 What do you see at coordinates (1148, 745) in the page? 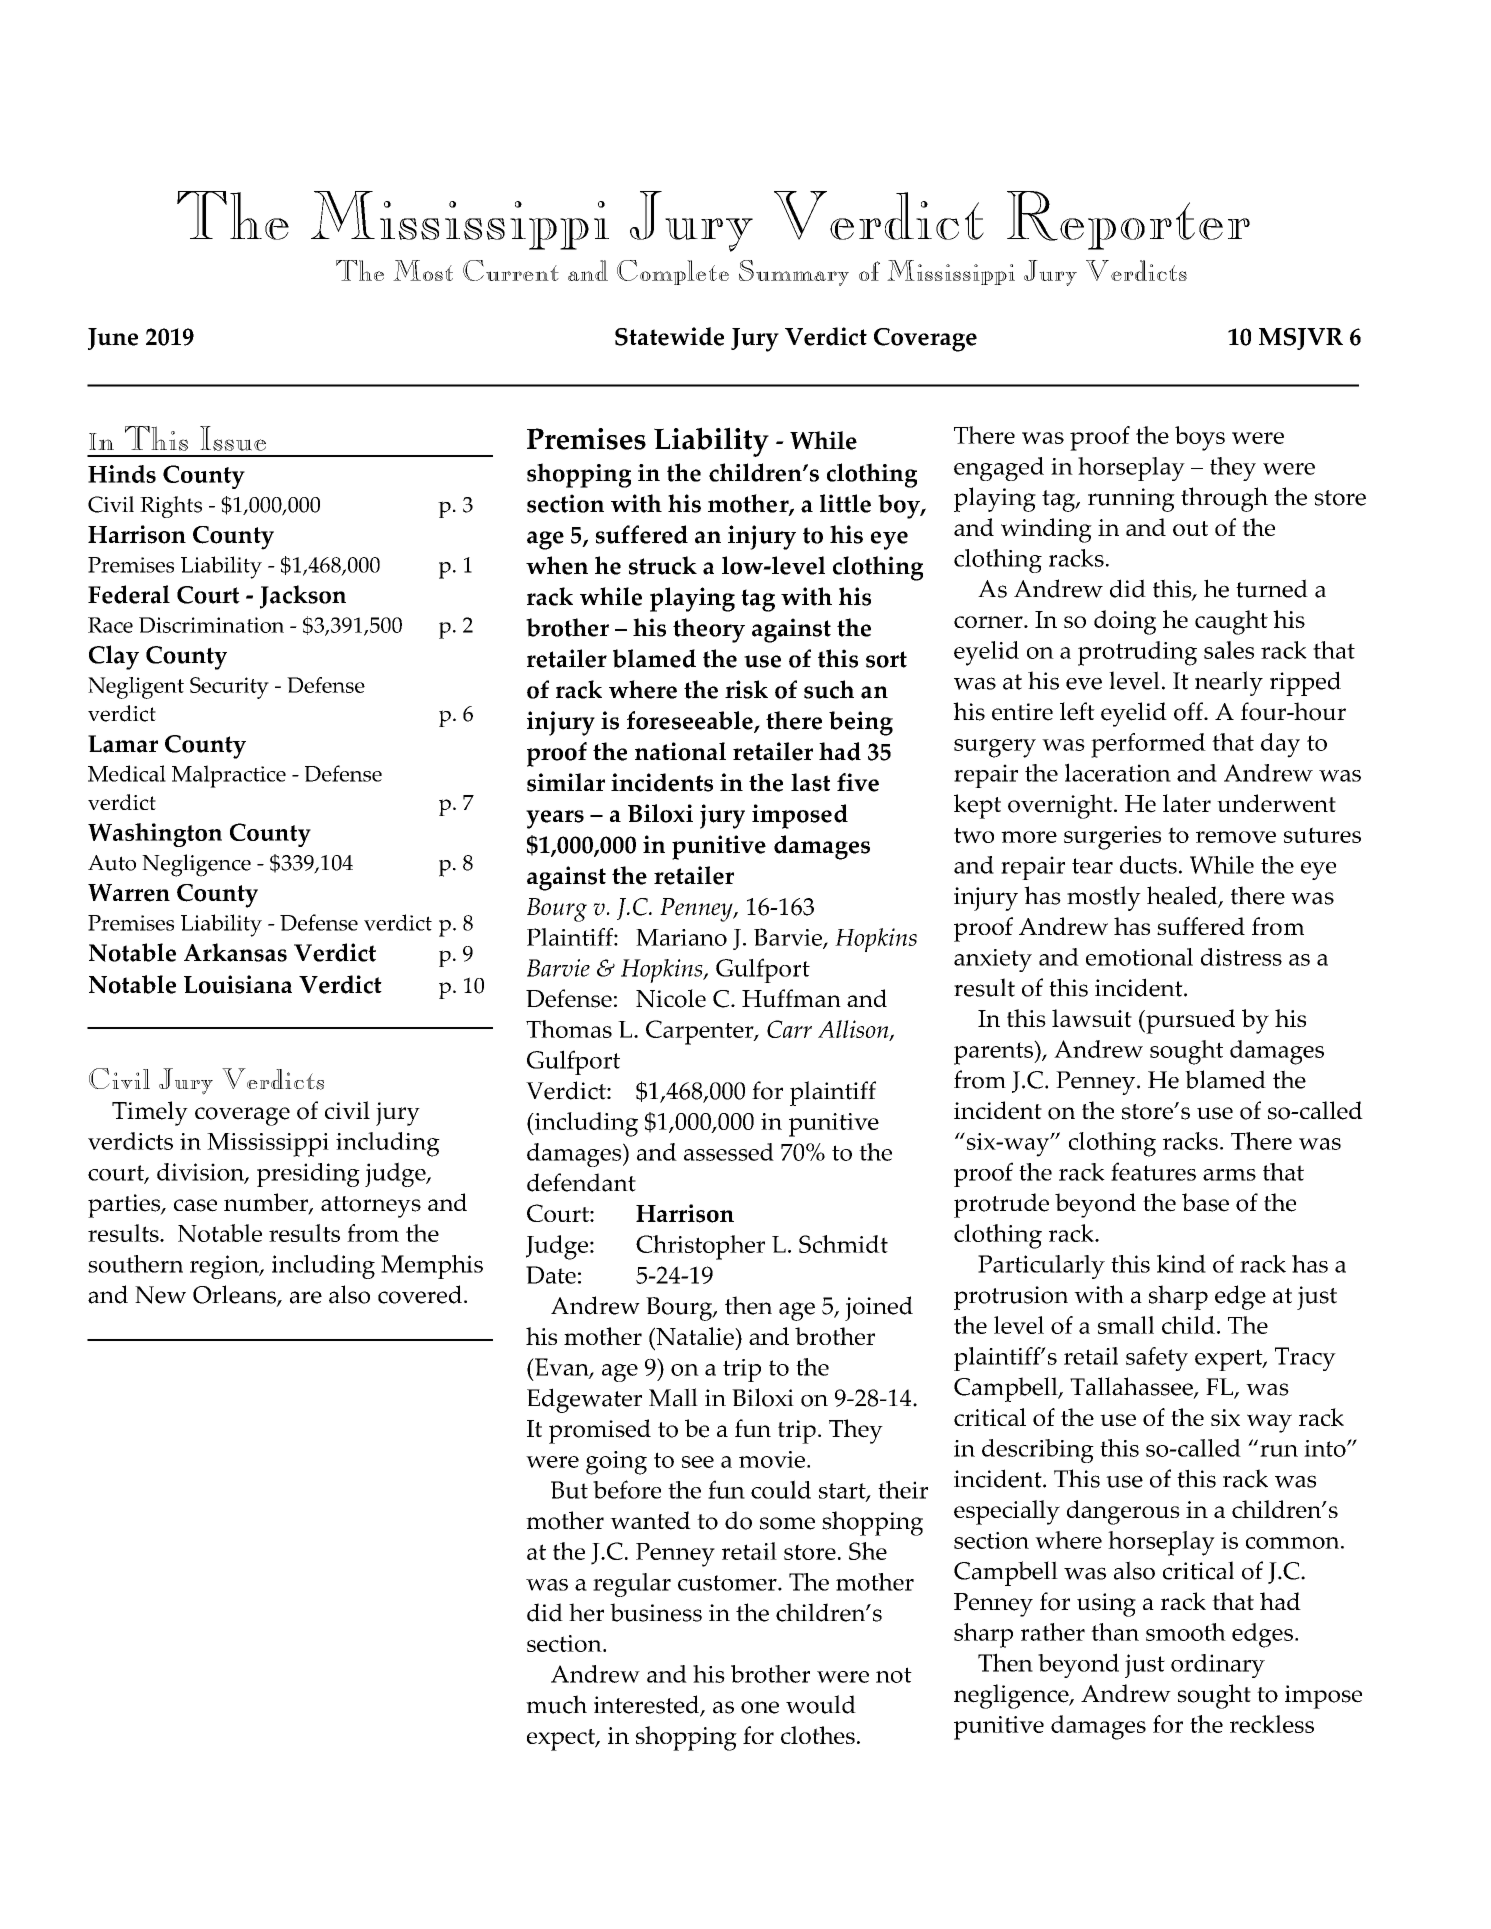
I see `performed` at bounding box center [1148, 745].
